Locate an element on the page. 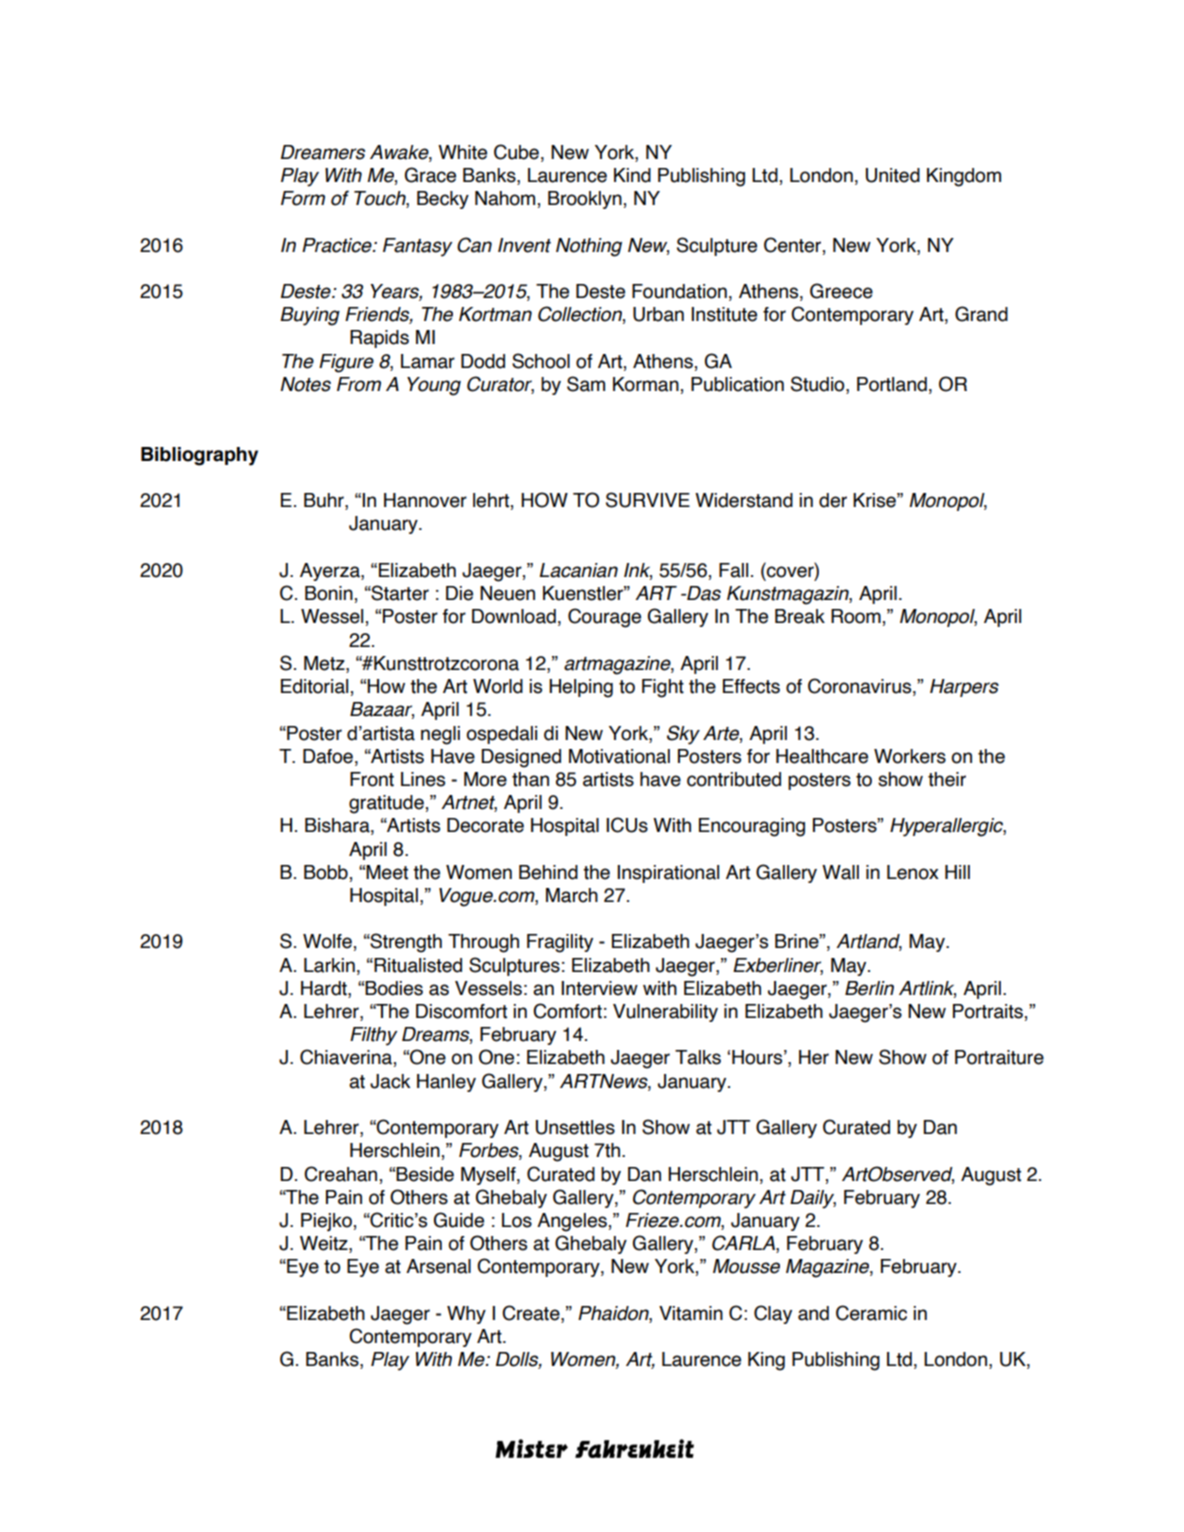 This image has width=1184, height=1532. Clay is located at coordinates (773, 1314).
